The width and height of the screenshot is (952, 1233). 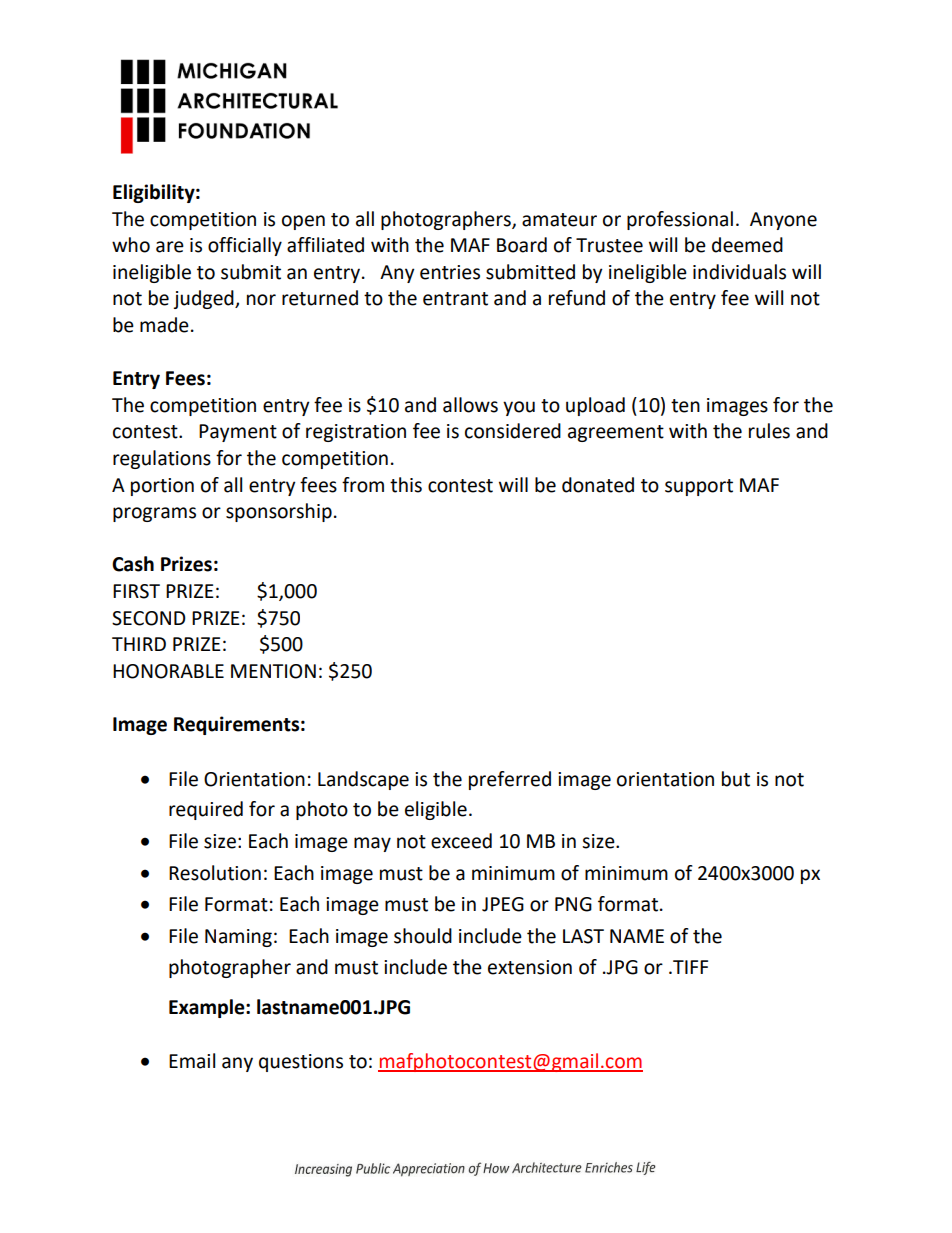 I want to click on TIFF, so click(x=689, y=967).
